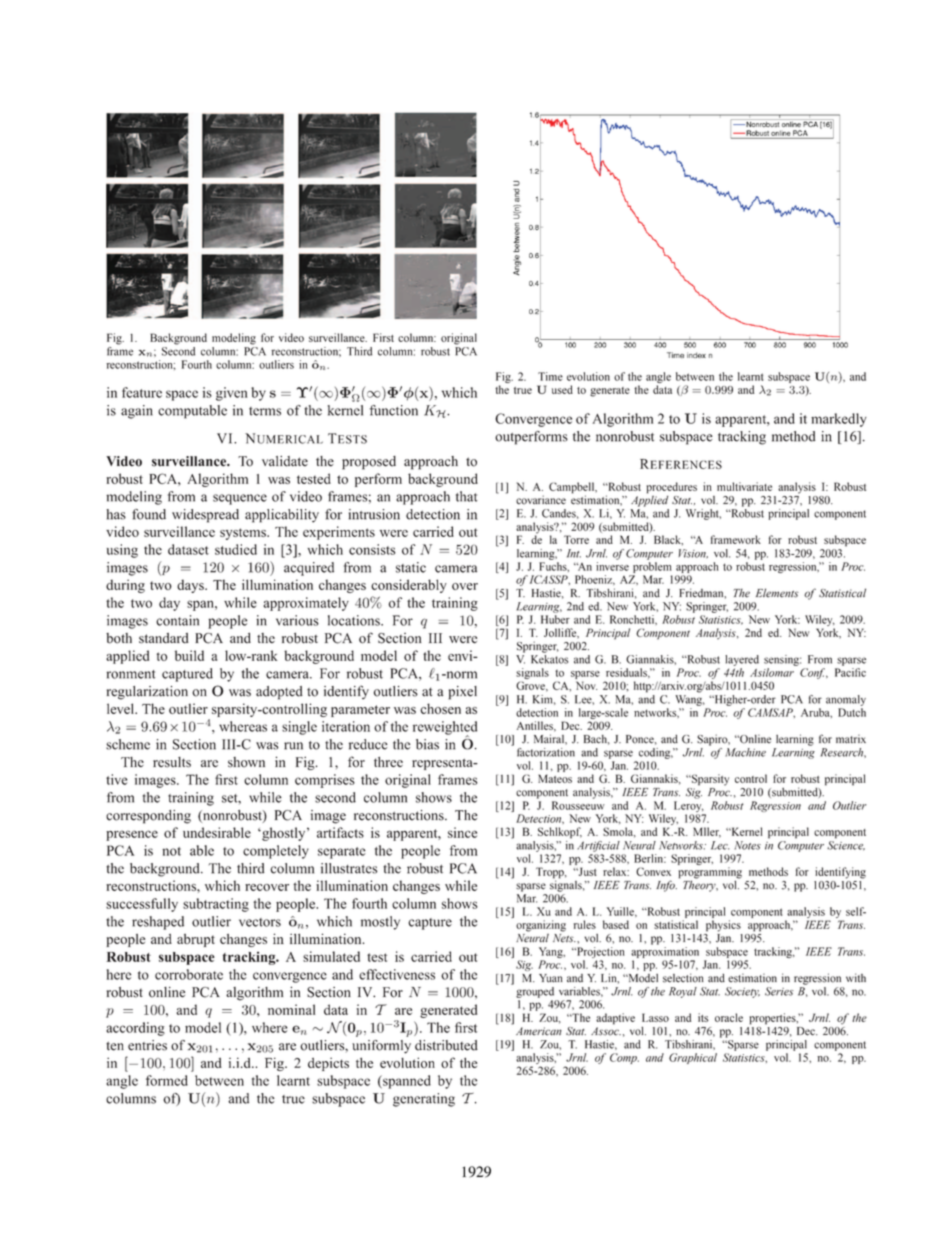  What do you see at coordinates (409, 586) in the screenshot?
I see `considerably` at bounding box center [409, 586].
